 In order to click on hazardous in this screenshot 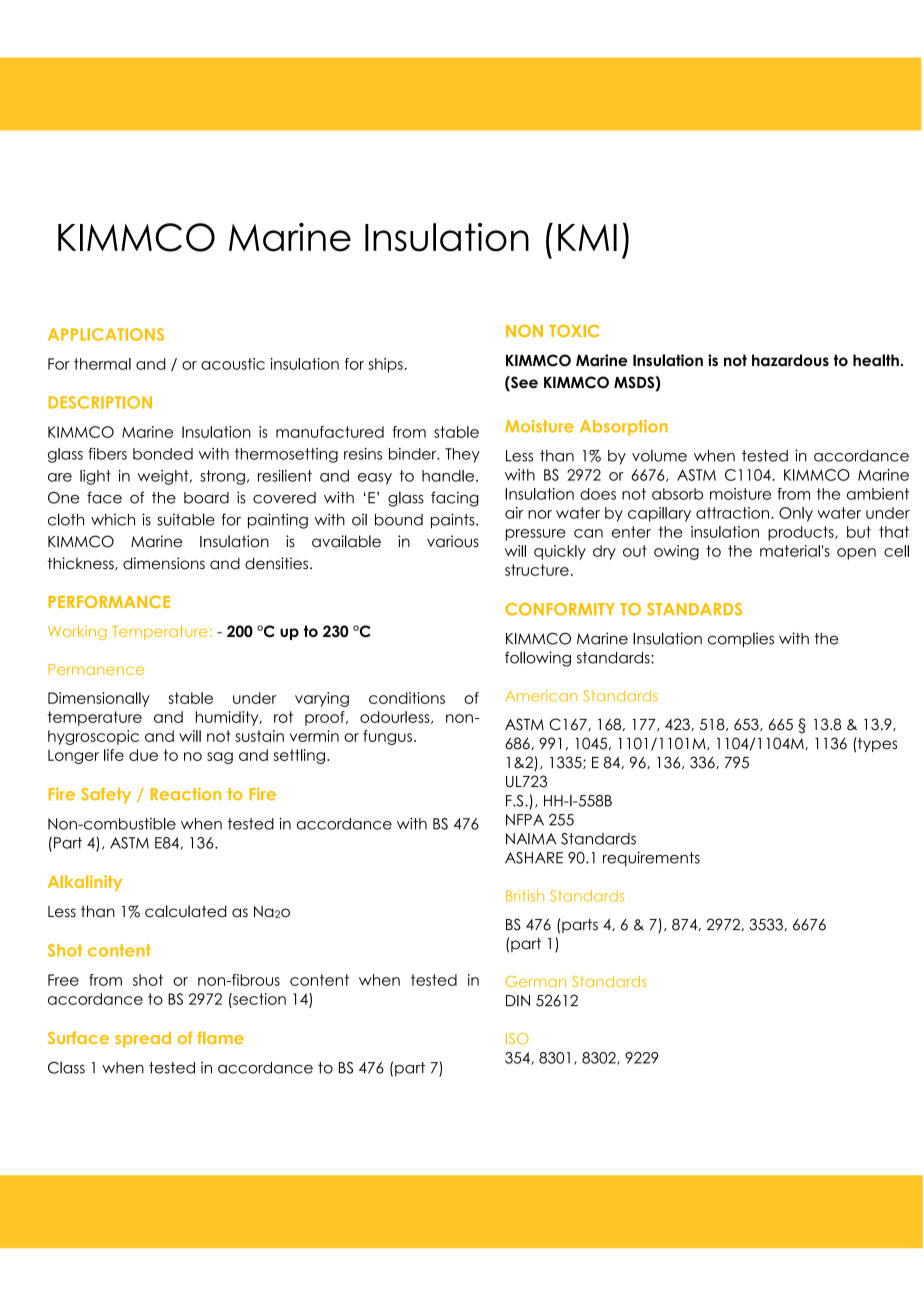, I will do `click(790, 360)`.
